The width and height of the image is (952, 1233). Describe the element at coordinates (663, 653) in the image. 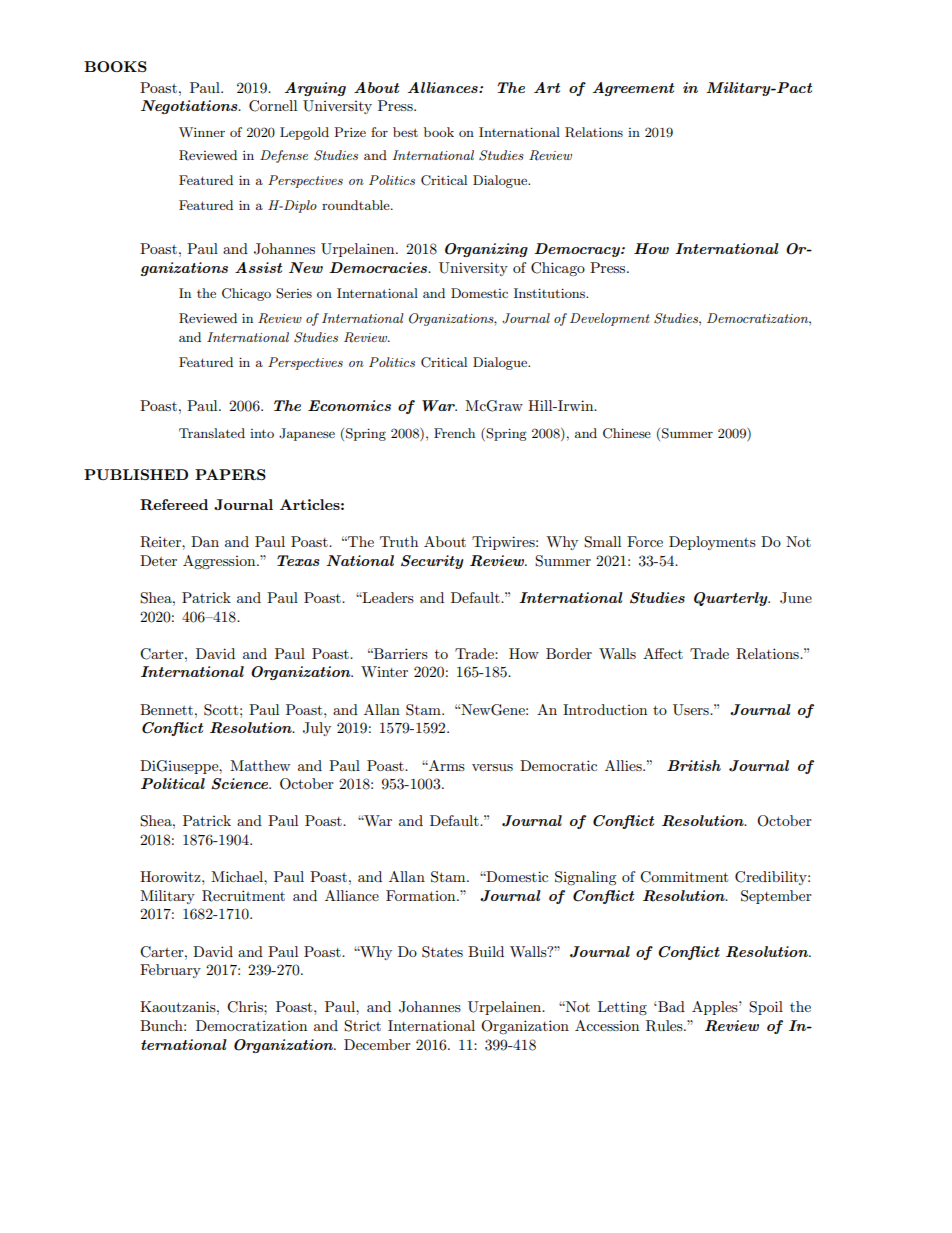

I see `Affect` at that location.
